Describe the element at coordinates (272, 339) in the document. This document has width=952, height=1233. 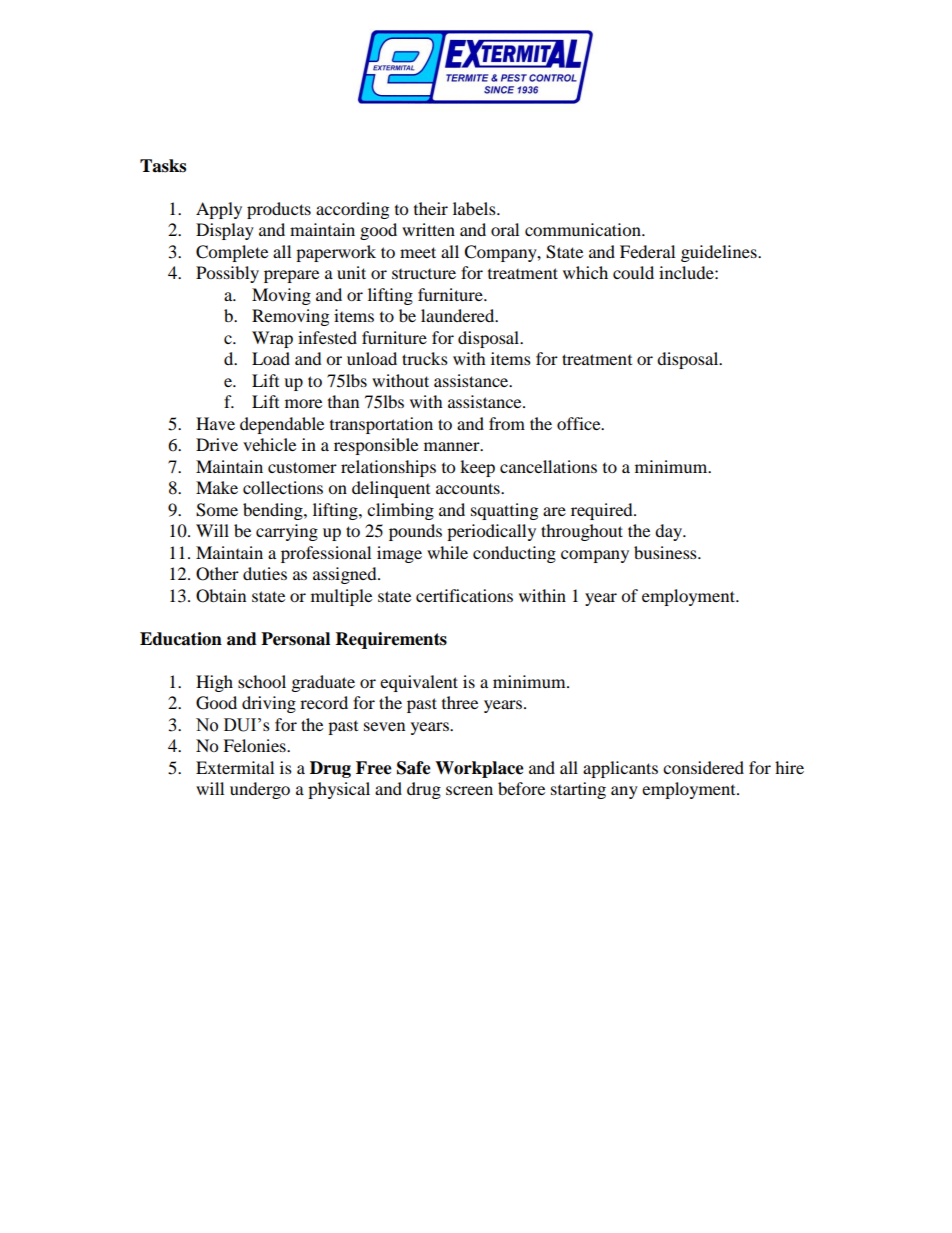
I see `Wrap` at that location.
